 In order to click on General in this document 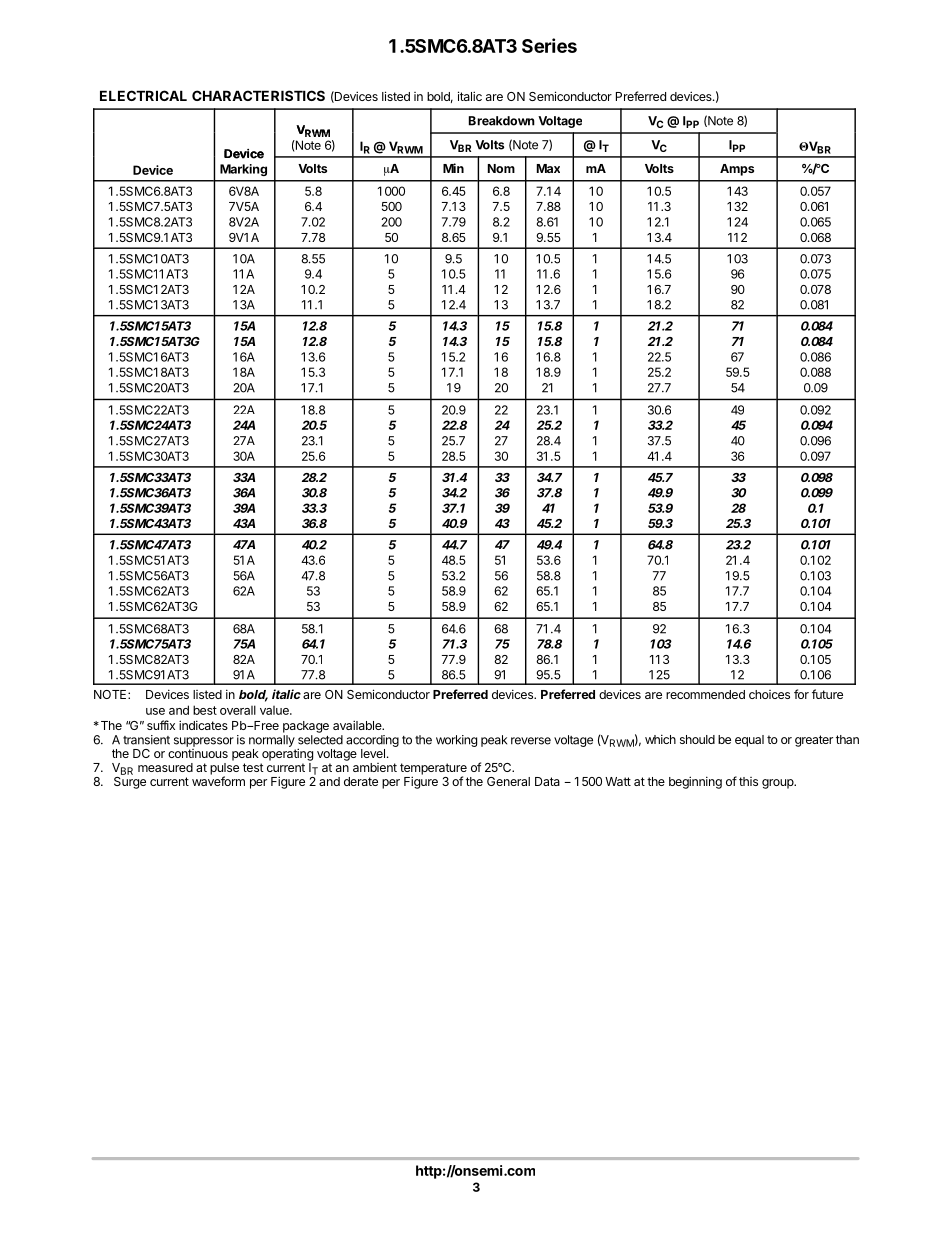, I will do `click(508, 781)`.
